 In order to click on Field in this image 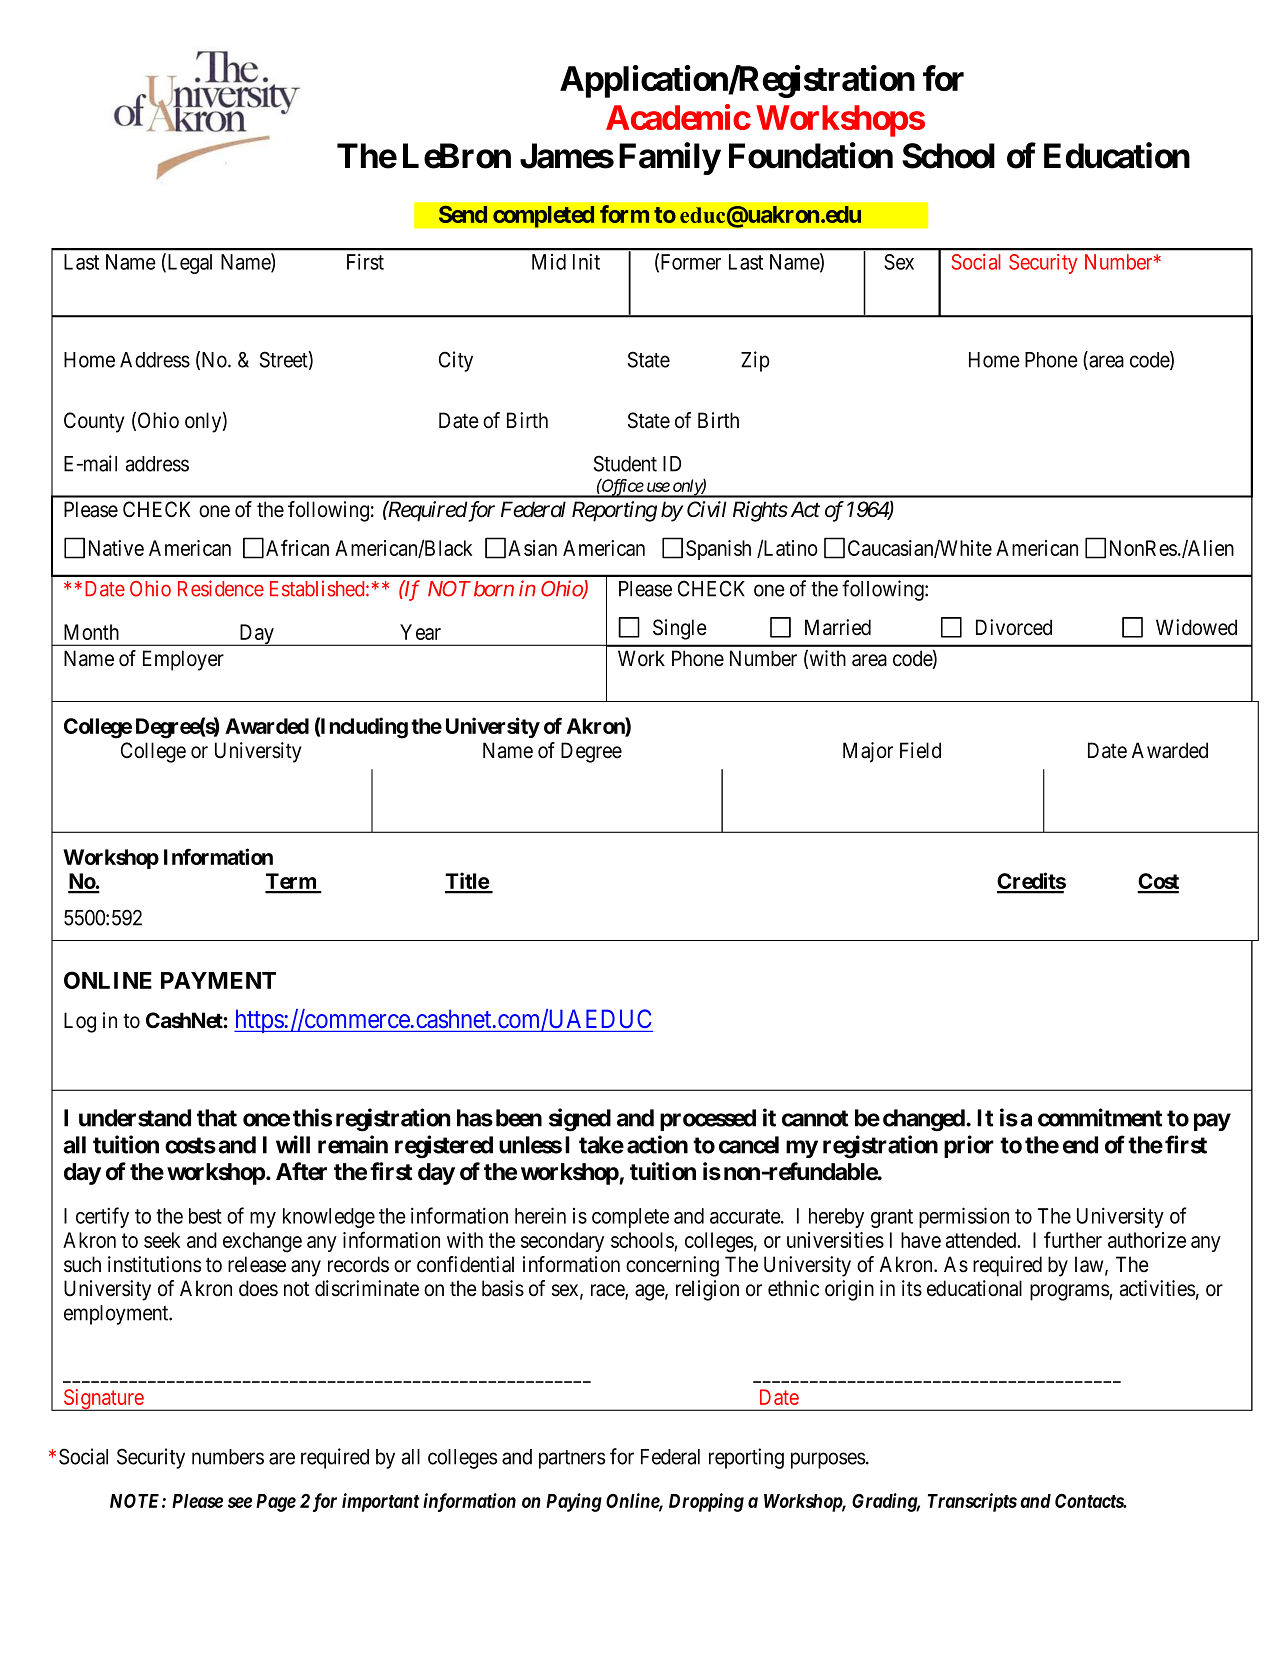, I will do `click(920, 750)`.
